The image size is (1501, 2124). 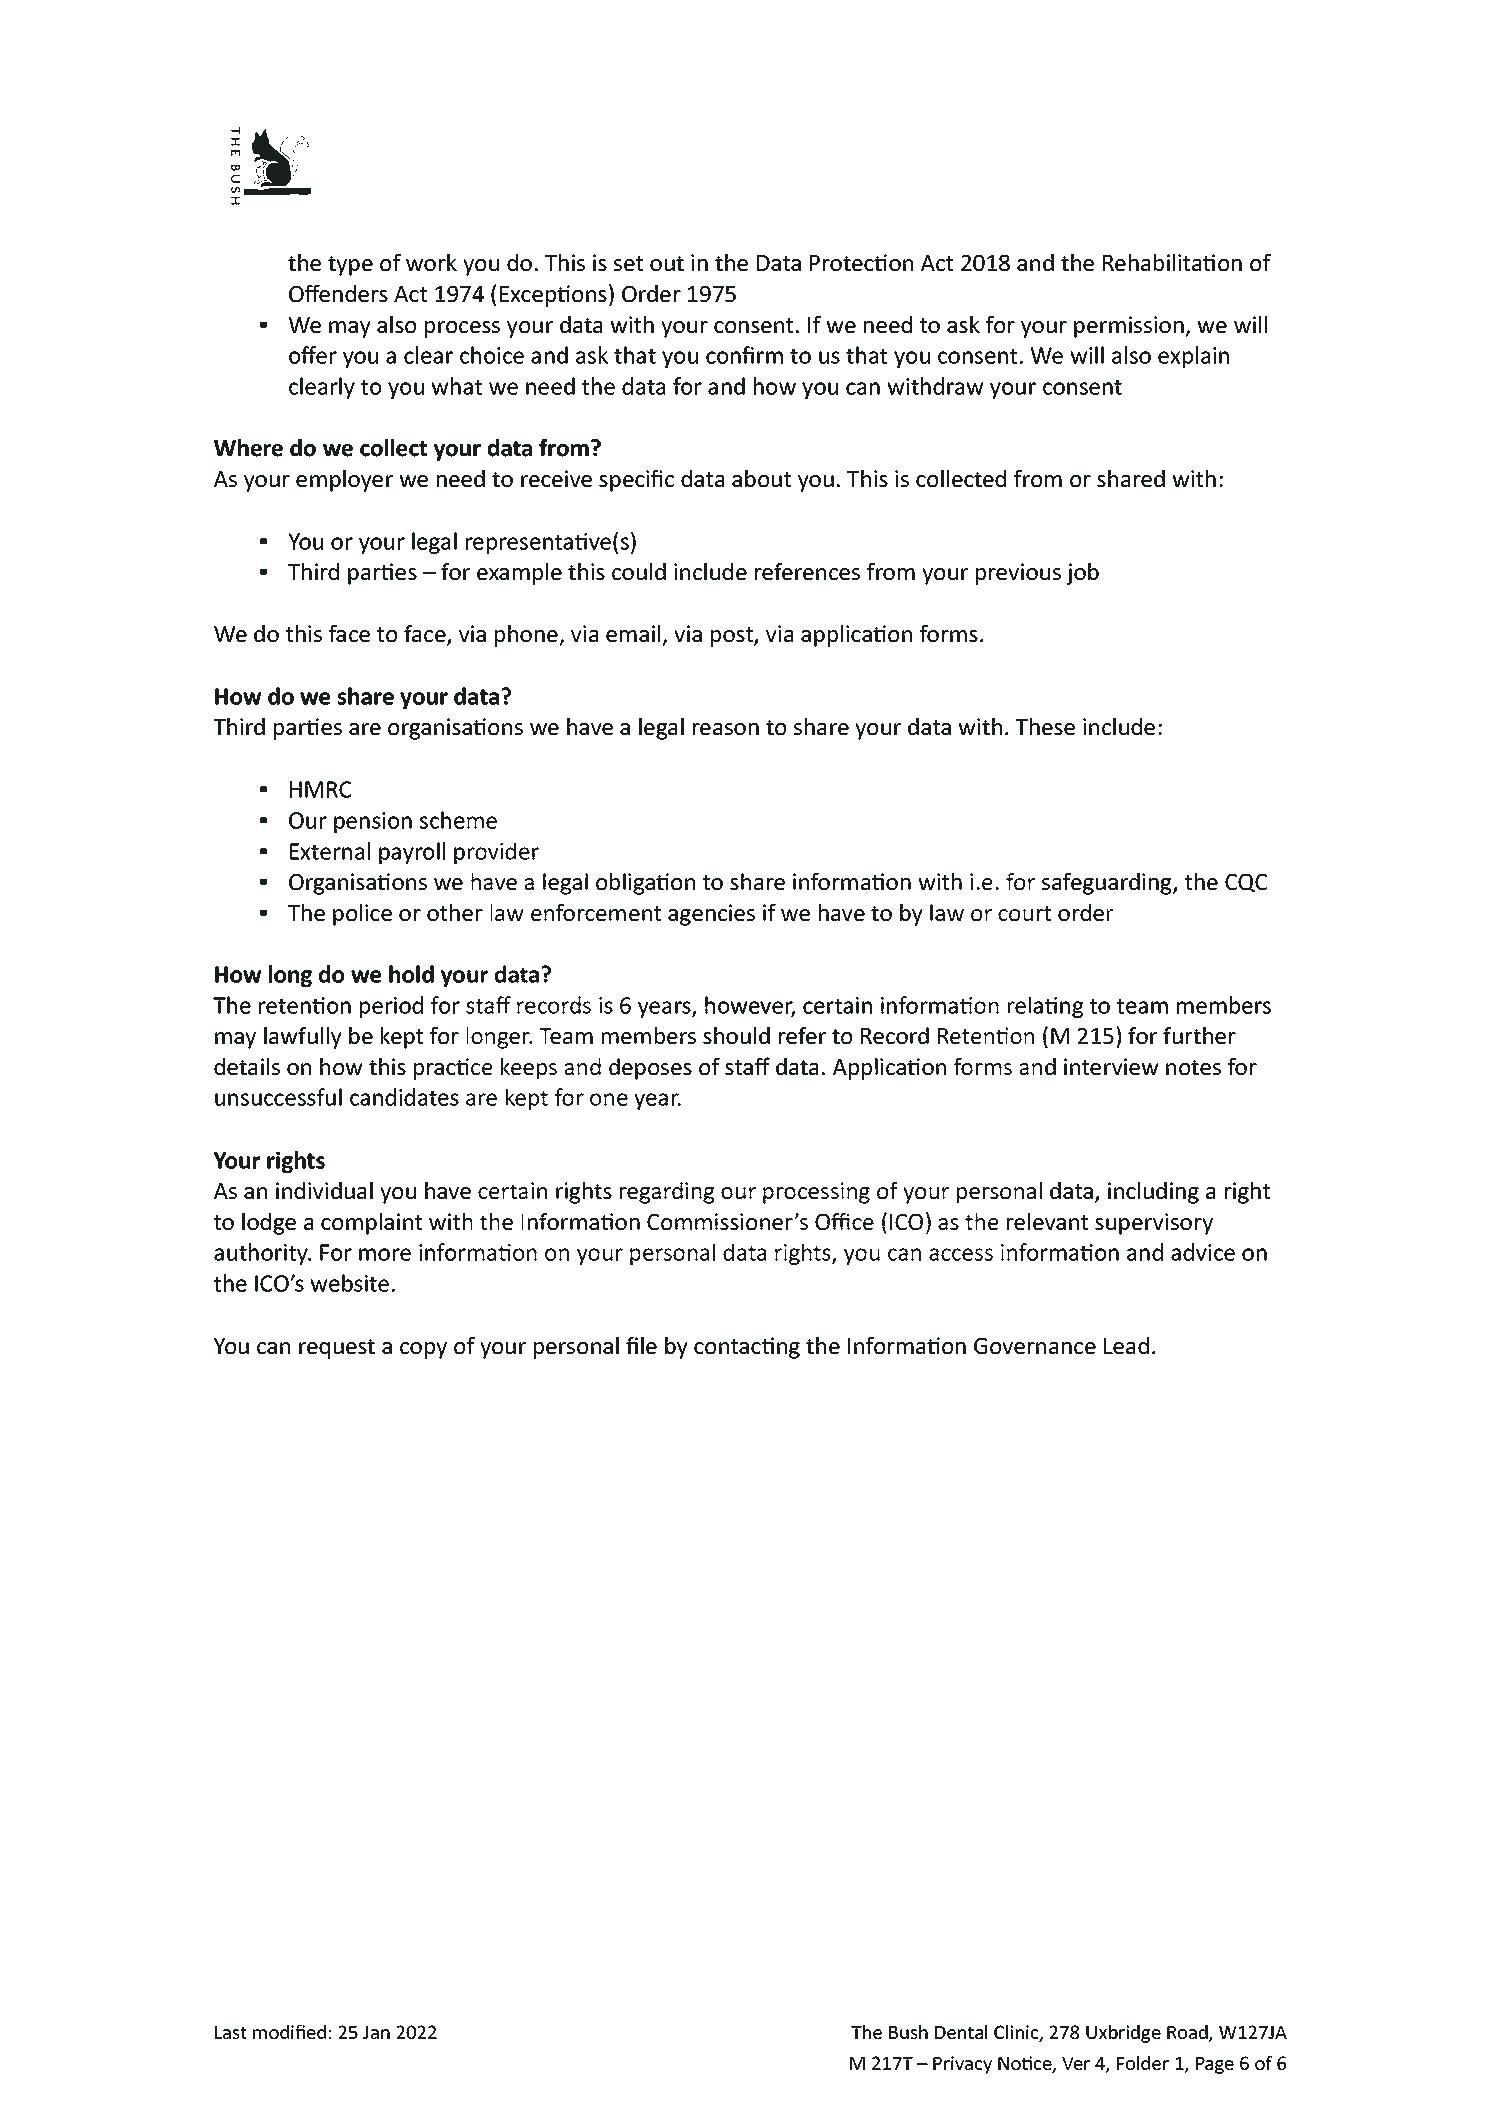 What do you see at coordinates (747, 1348) in the page?
I see `contacting` at bounding box center [747, 1348].
